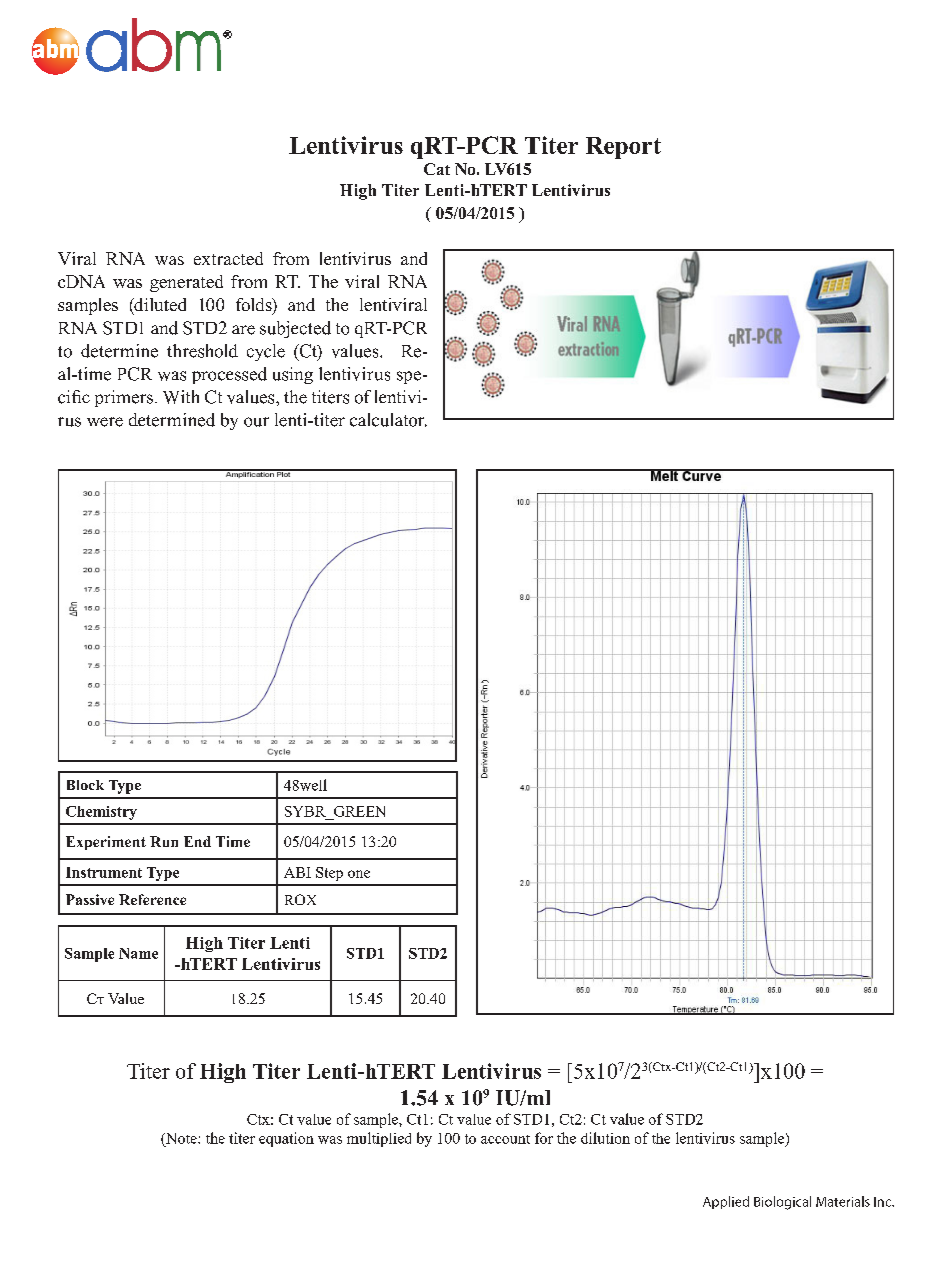 The height and width of the screenshot is (1266, 952). What do you see at coordinates (286, 1139) in the screenshot?
I see `equation` at bounding box center [286, 1139].
